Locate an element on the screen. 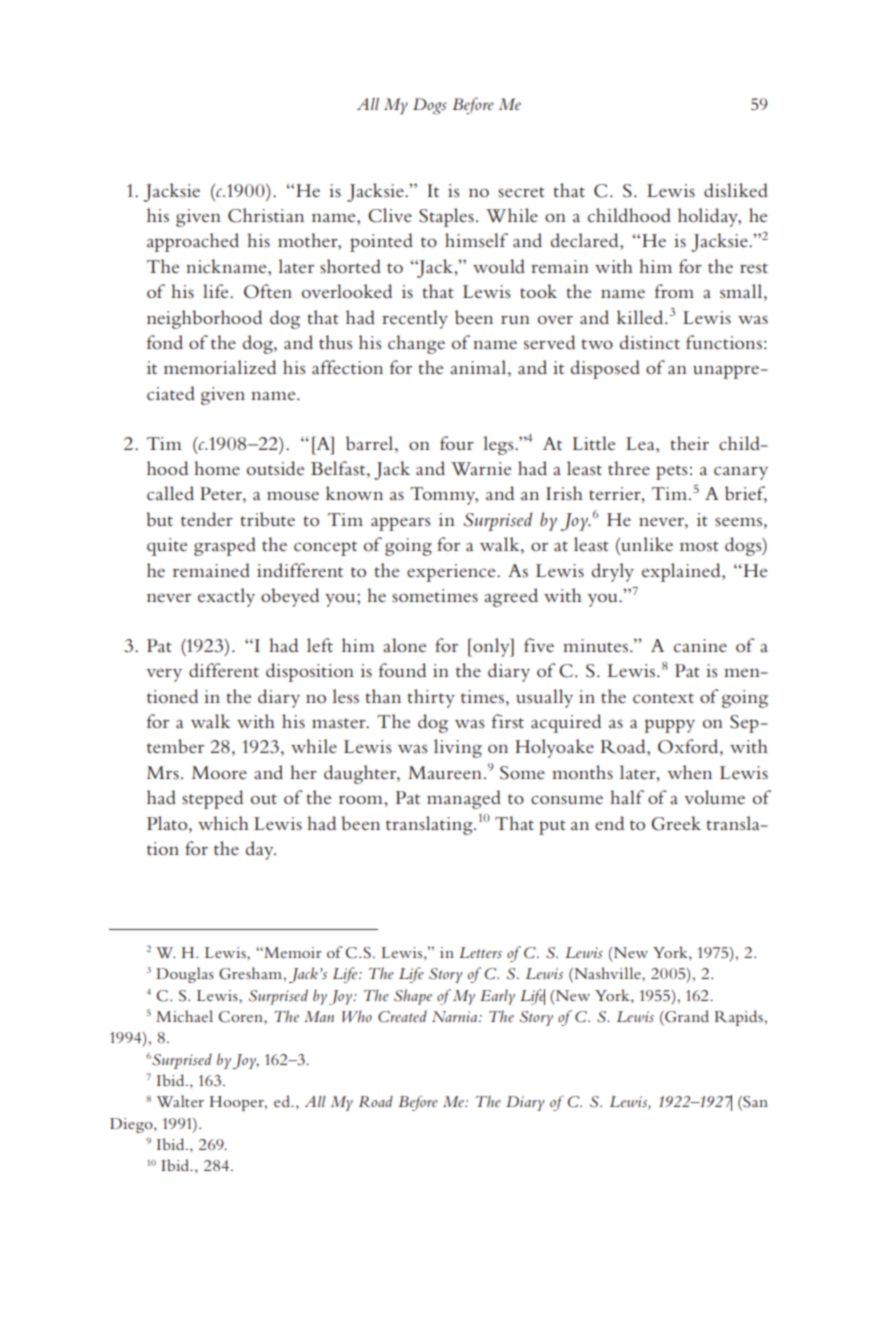 The image size is (878, 1317). San is located at coordinates (754, 1103).
